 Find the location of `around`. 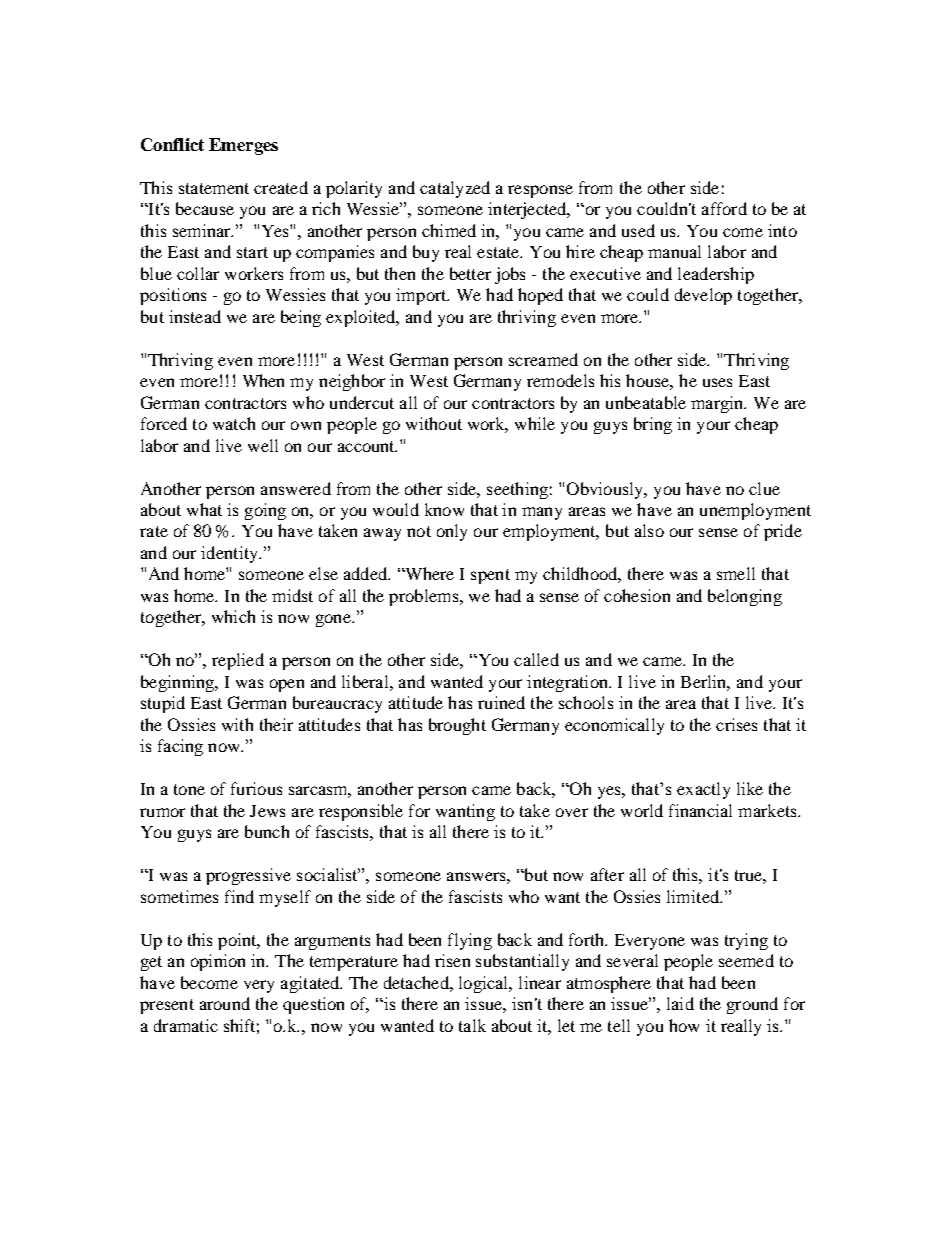

around is located at coordinates (225, 1003).
